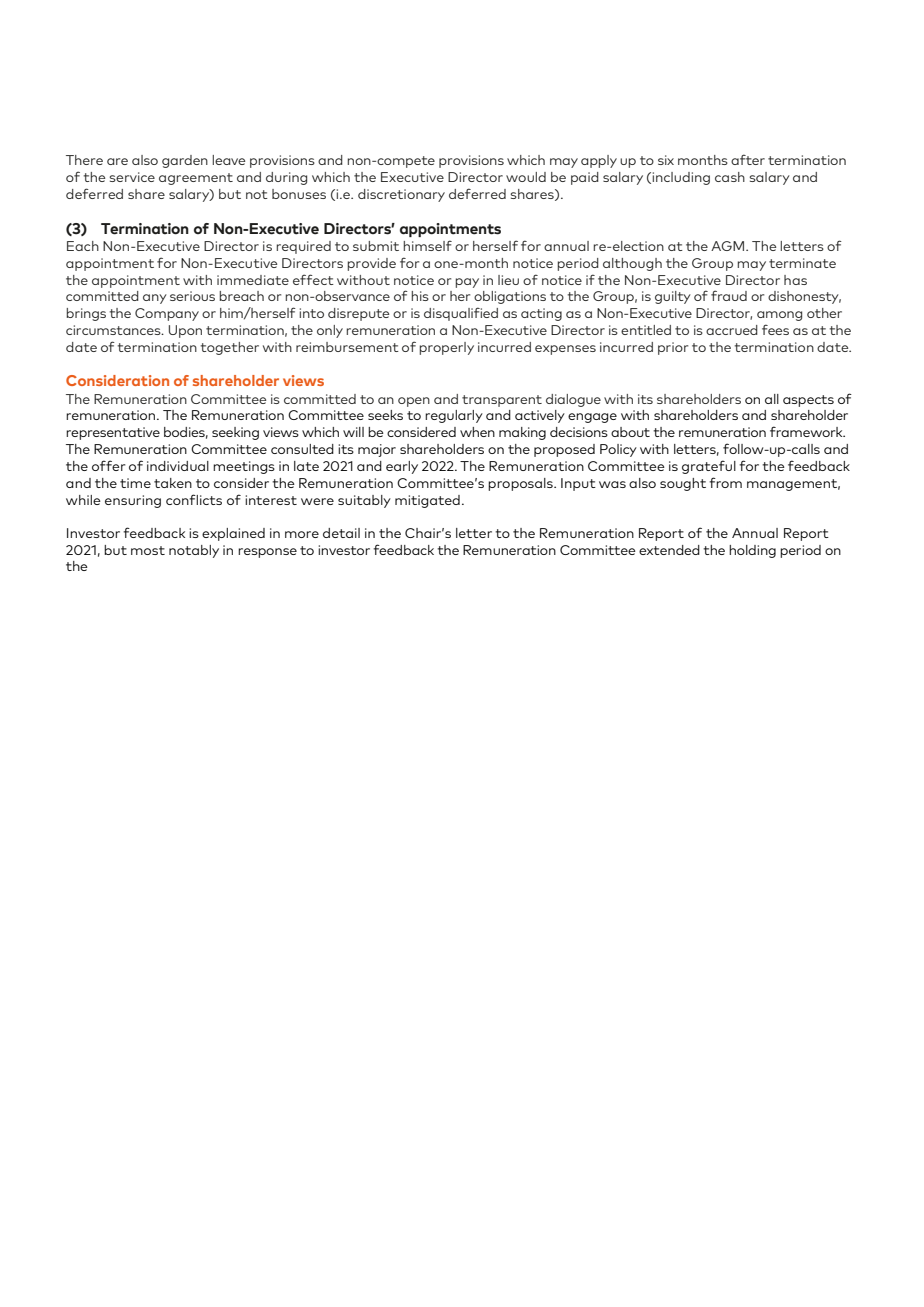 This screenshot has width=924, height=1307. I want to click on most, so click(148, 550).
